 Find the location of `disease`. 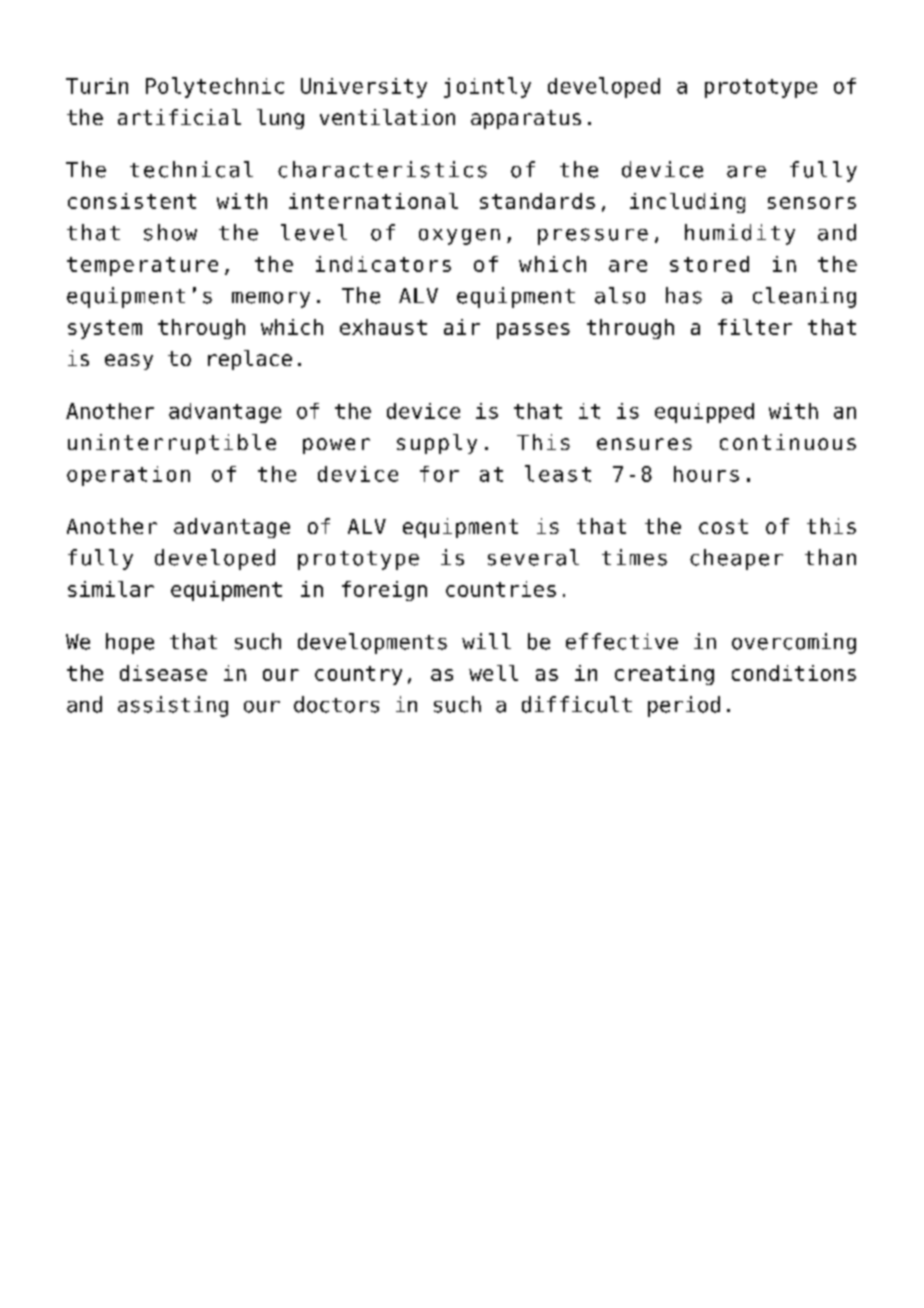

disease is located at coordinates (163, 673).
